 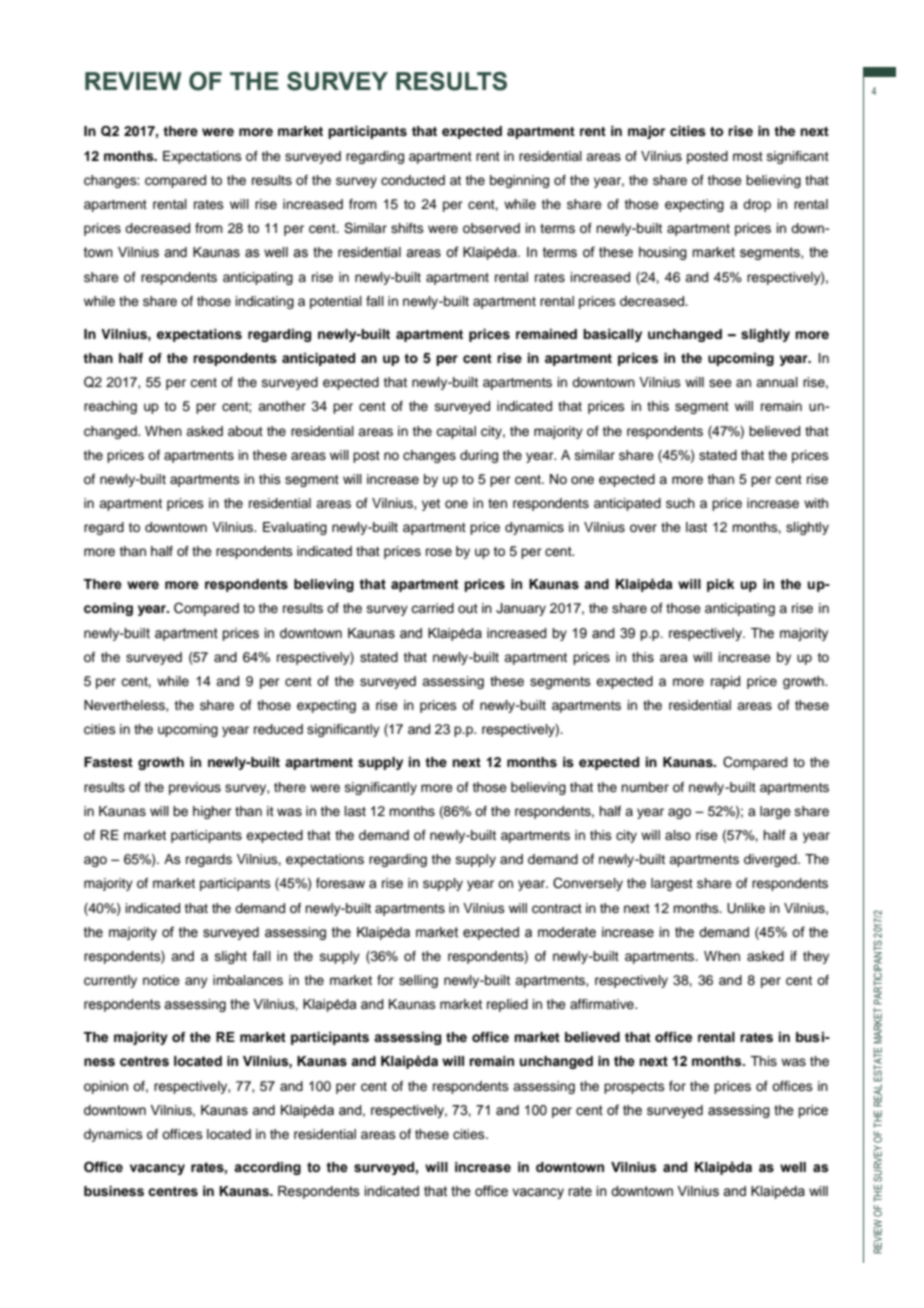 I want to click on conducted, so click(x=413, y=180).
